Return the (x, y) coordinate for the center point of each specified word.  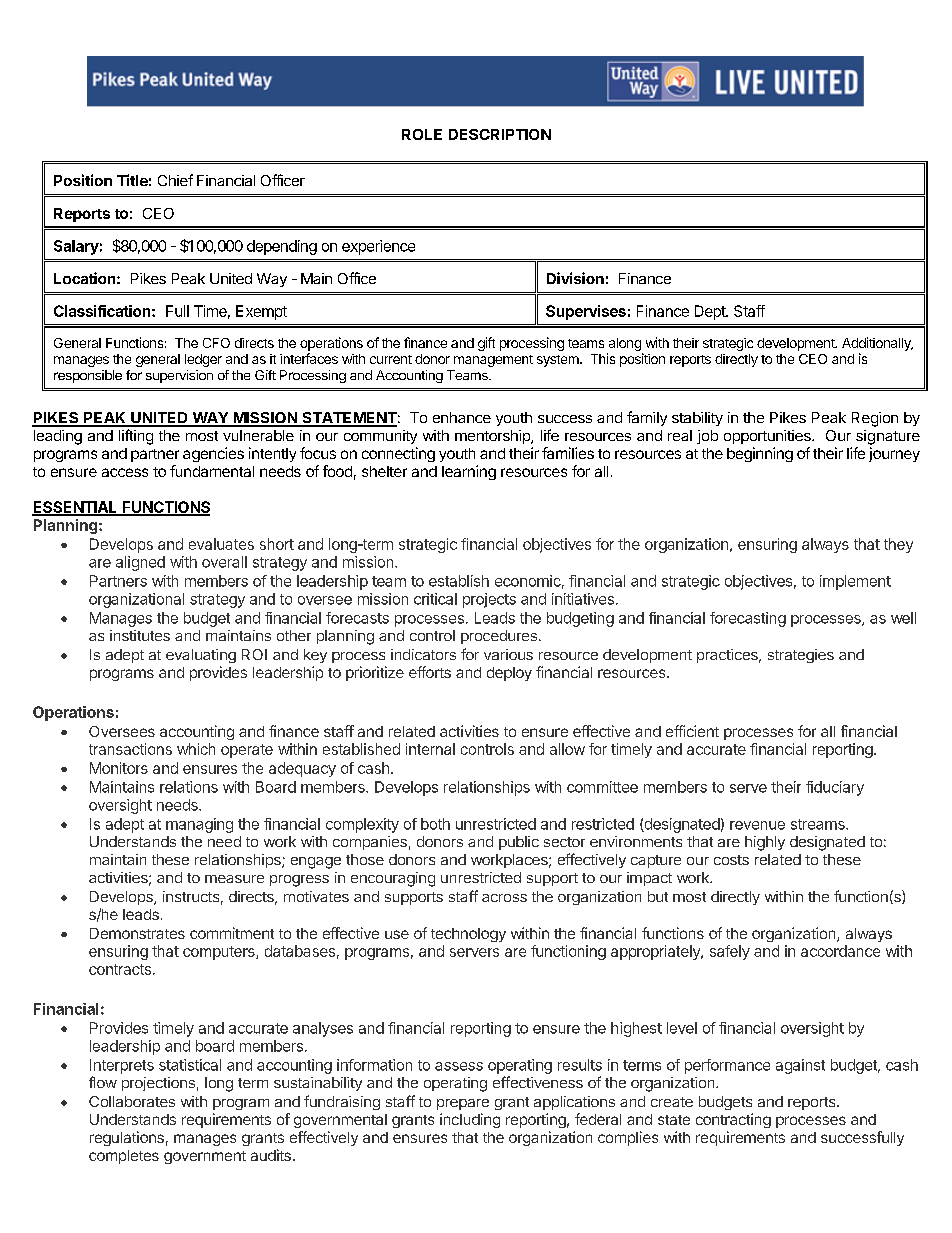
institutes (140, 635)
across (504, 898)
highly (765, 843)
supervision (179, 376)
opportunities (768, 437)
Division (575, 278)
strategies (801, 656)
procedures (499, 637)
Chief (175, 180)
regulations (127, 1138)
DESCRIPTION (500, 134)
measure (234, 879)
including (470, 1120)
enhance (462, 417)
